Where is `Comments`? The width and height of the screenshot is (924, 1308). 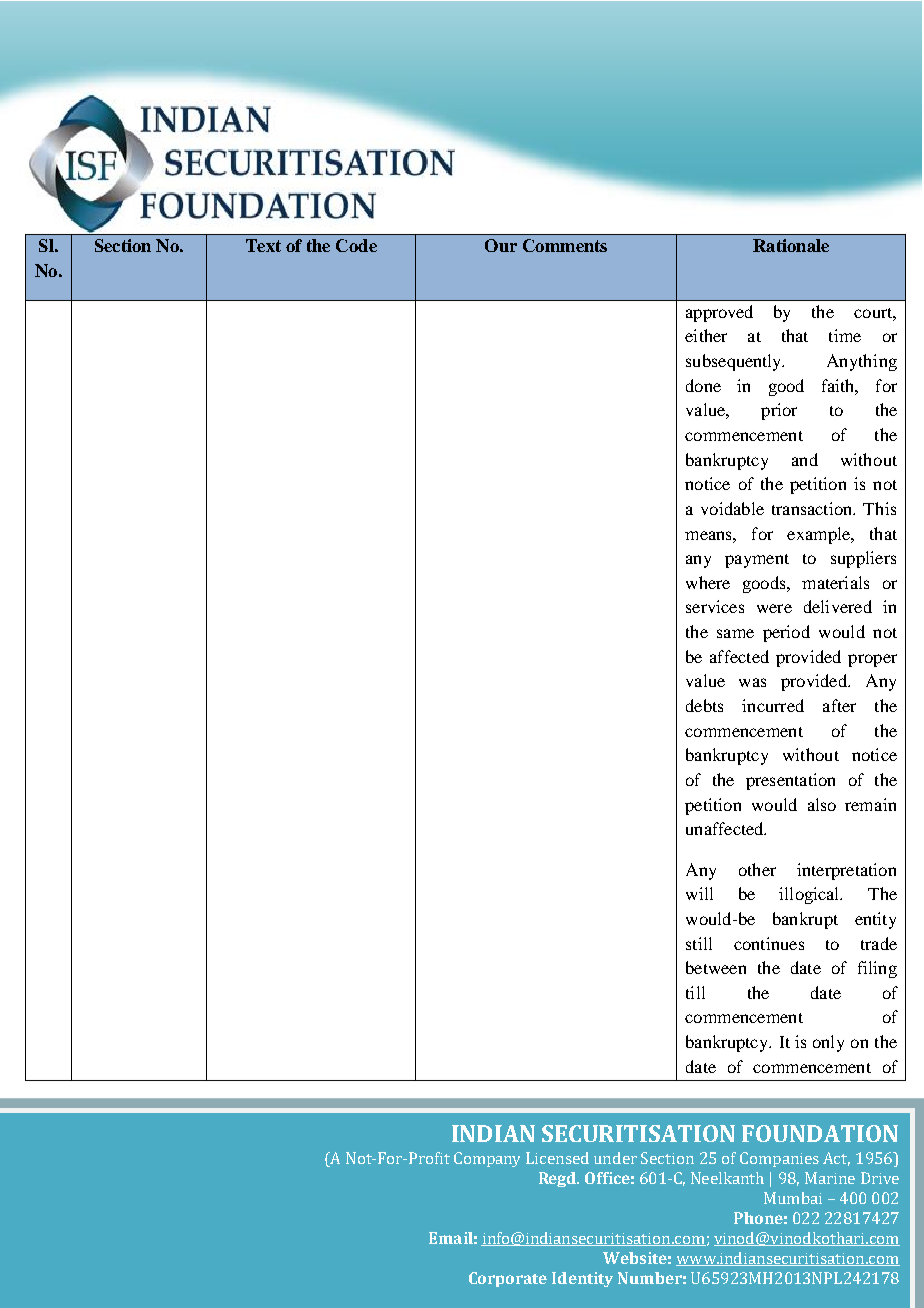 Comments is located at coordinates (565, 245).
